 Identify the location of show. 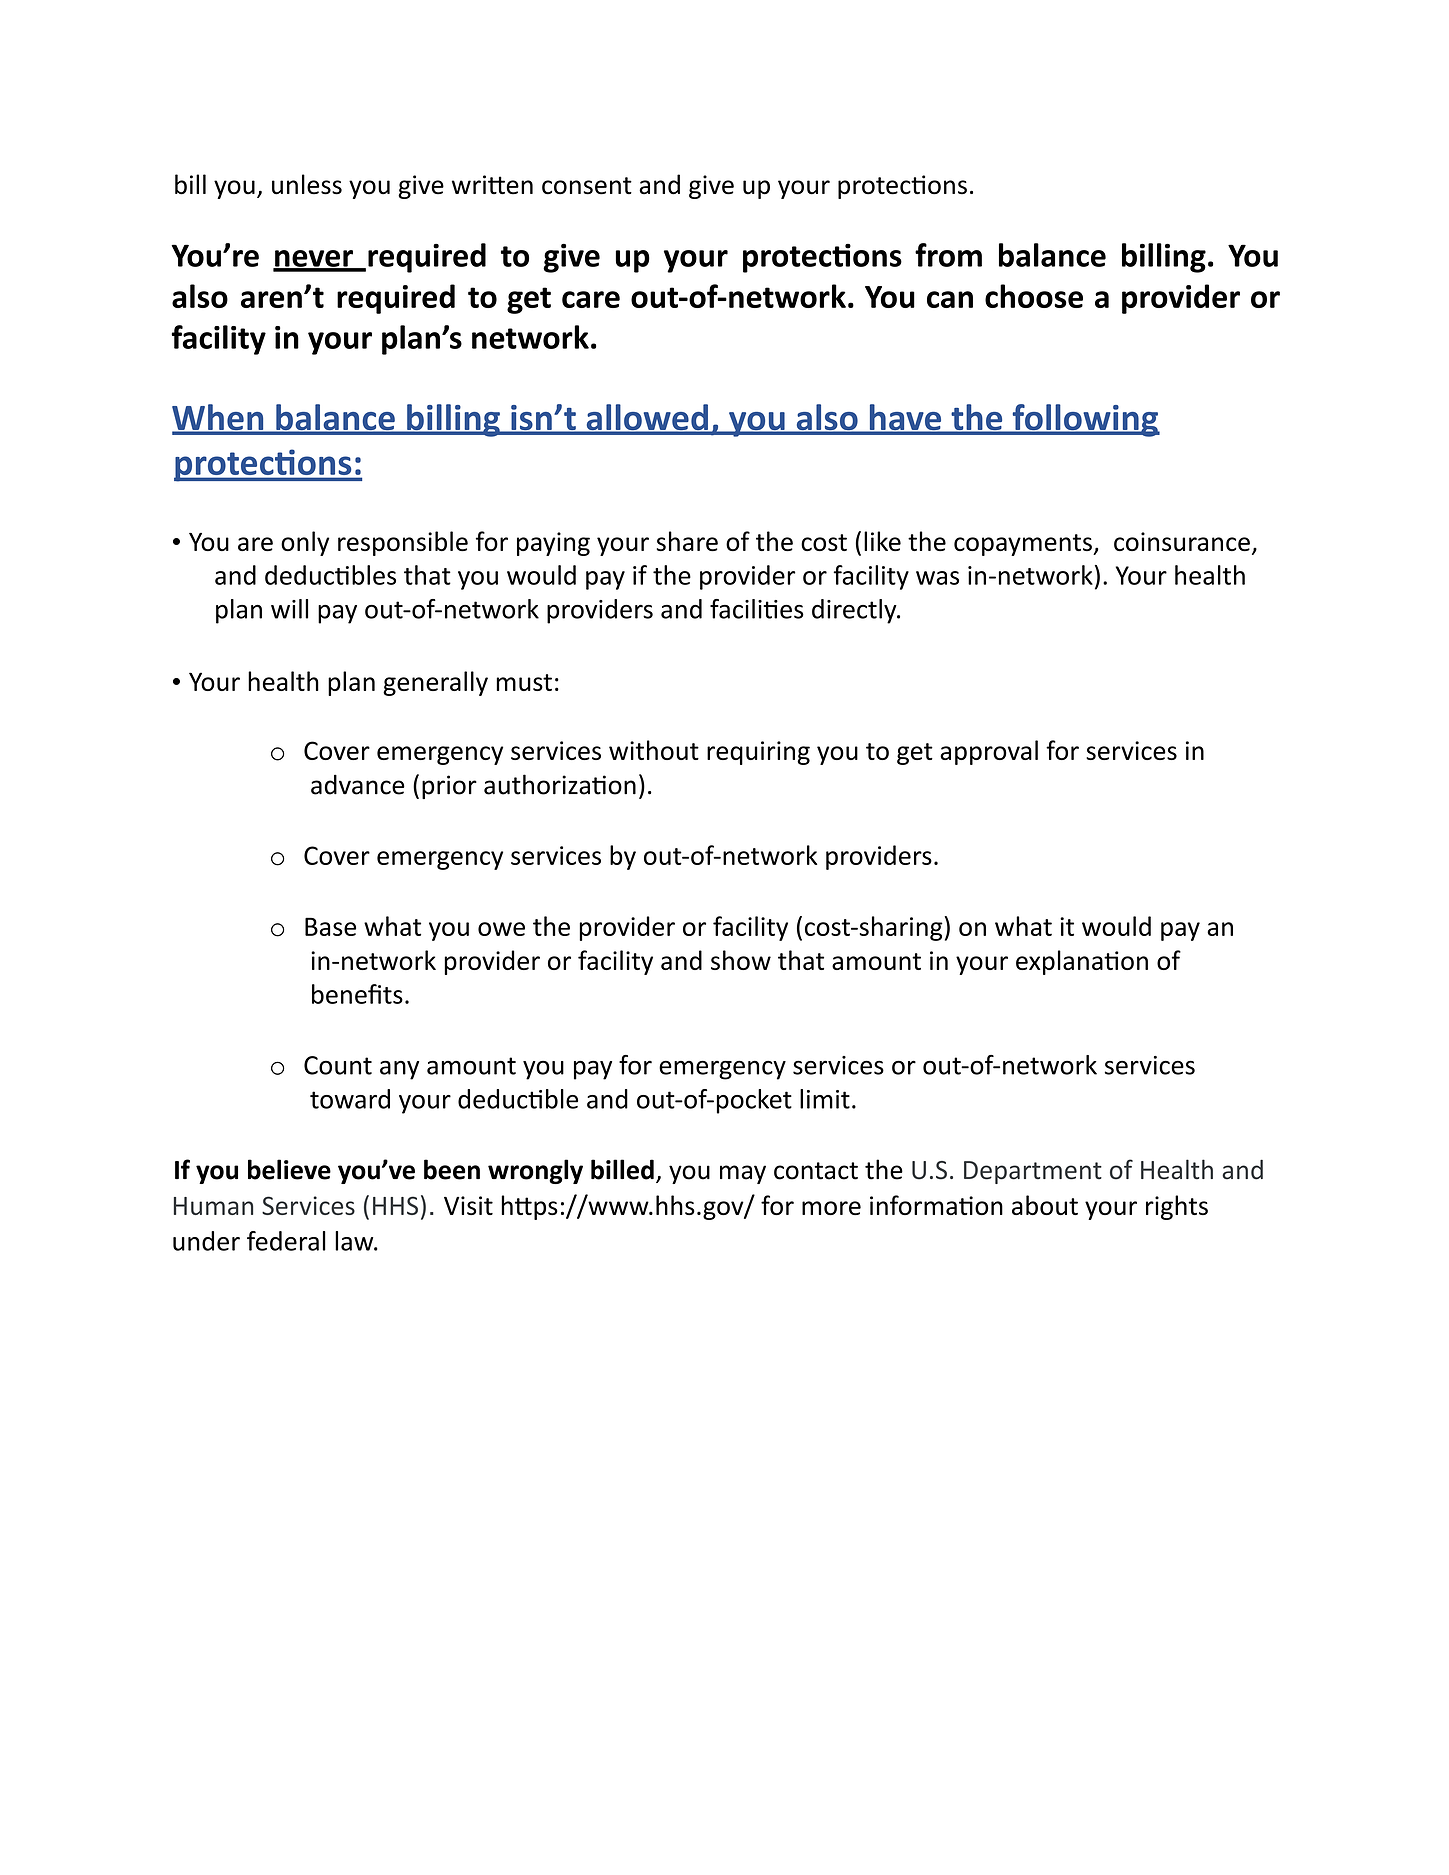
(741, 960).
